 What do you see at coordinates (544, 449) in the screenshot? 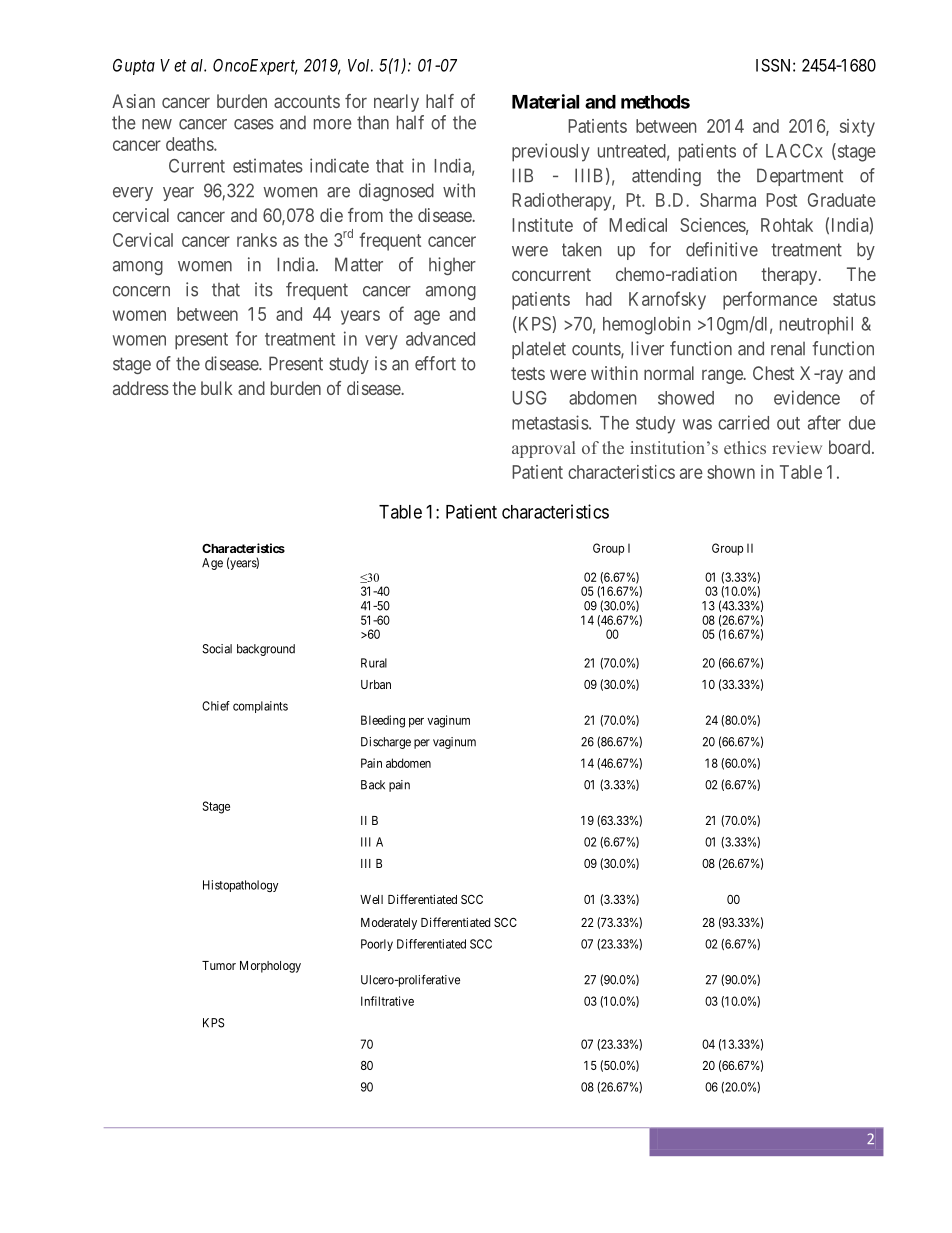
I see `approval` at bounding box center [544, 449].
